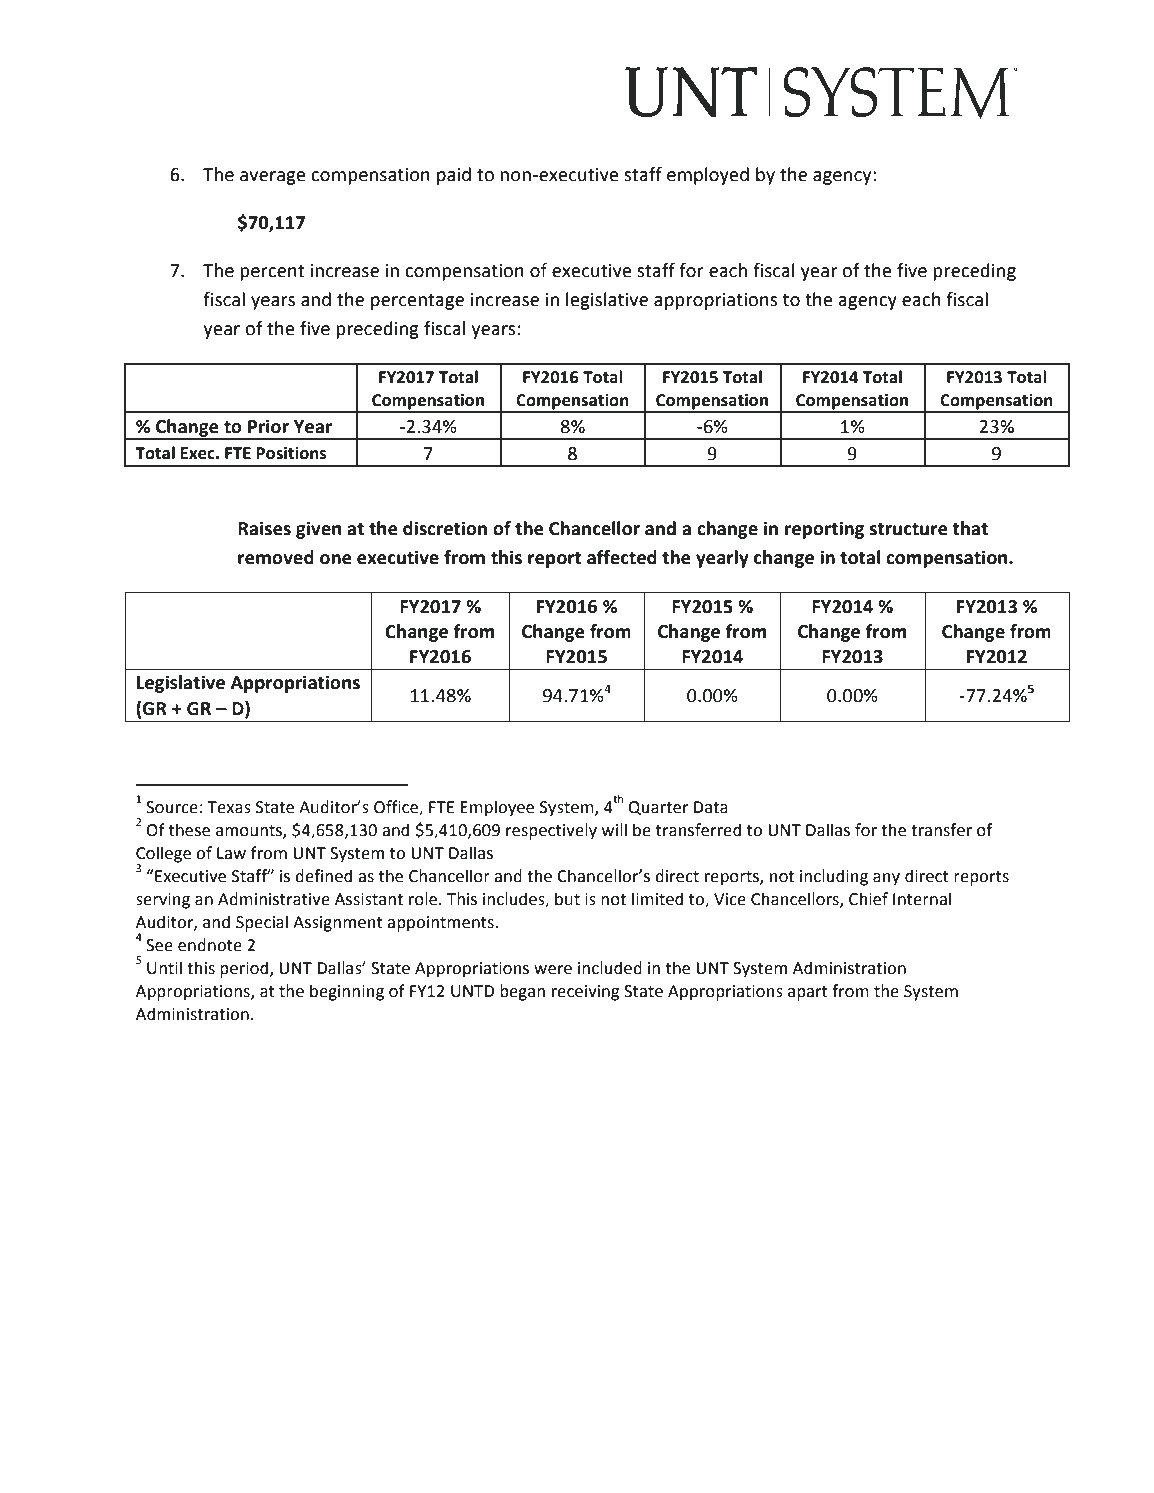 Image resolution: width=1154 pixels, height=1493 pixels. What do you see at coordinates (454, 176) in the page?
I see `paid` at bounding box center [454, 176].
